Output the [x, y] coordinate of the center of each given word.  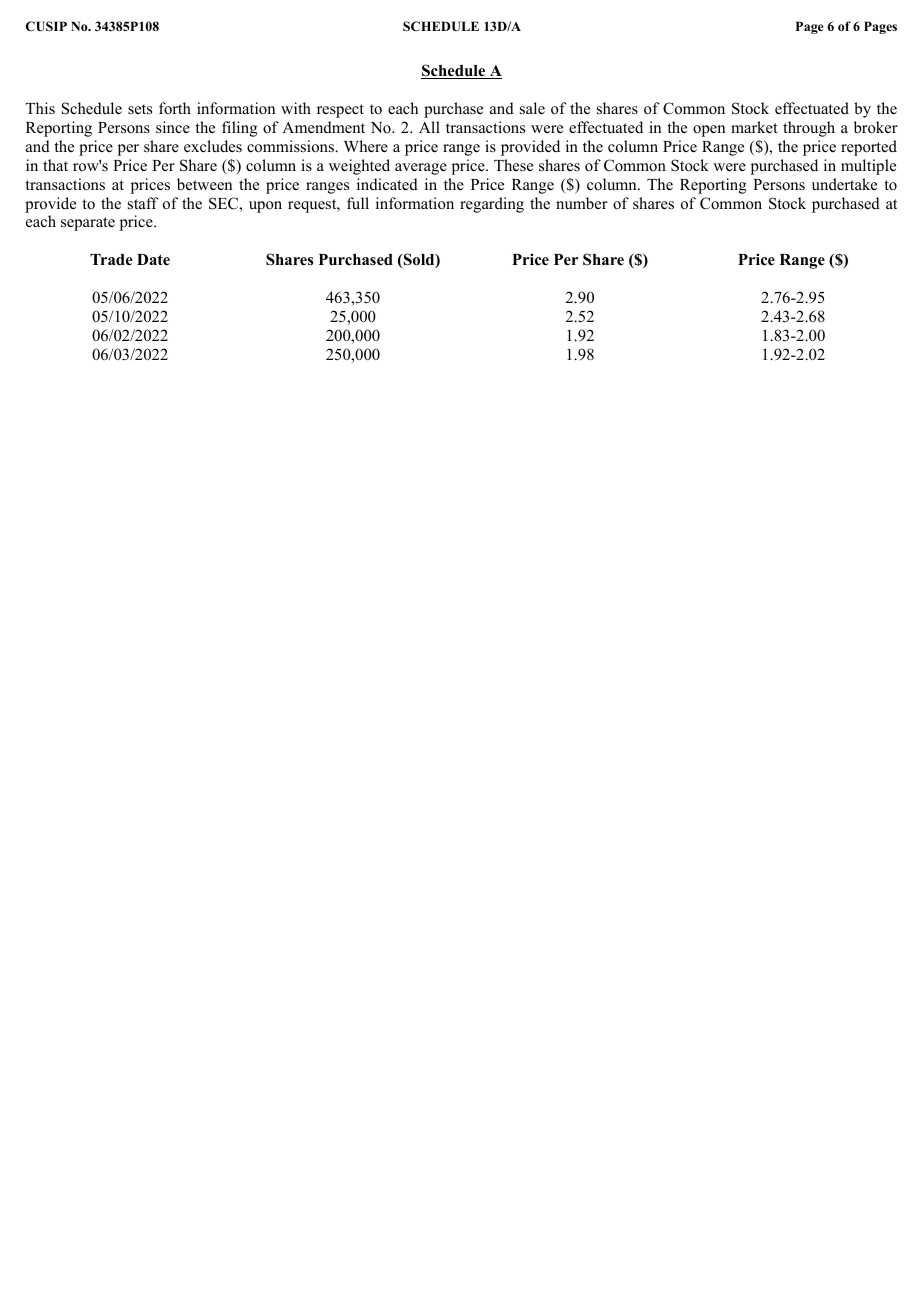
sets [140, 109]
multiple [868, 167]
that [55, 165]
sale [532, 108]
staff [143, 203]
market [754, 127]
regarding [492, 205]
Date [153, 260]
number [582, 203]
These [513, 165]
